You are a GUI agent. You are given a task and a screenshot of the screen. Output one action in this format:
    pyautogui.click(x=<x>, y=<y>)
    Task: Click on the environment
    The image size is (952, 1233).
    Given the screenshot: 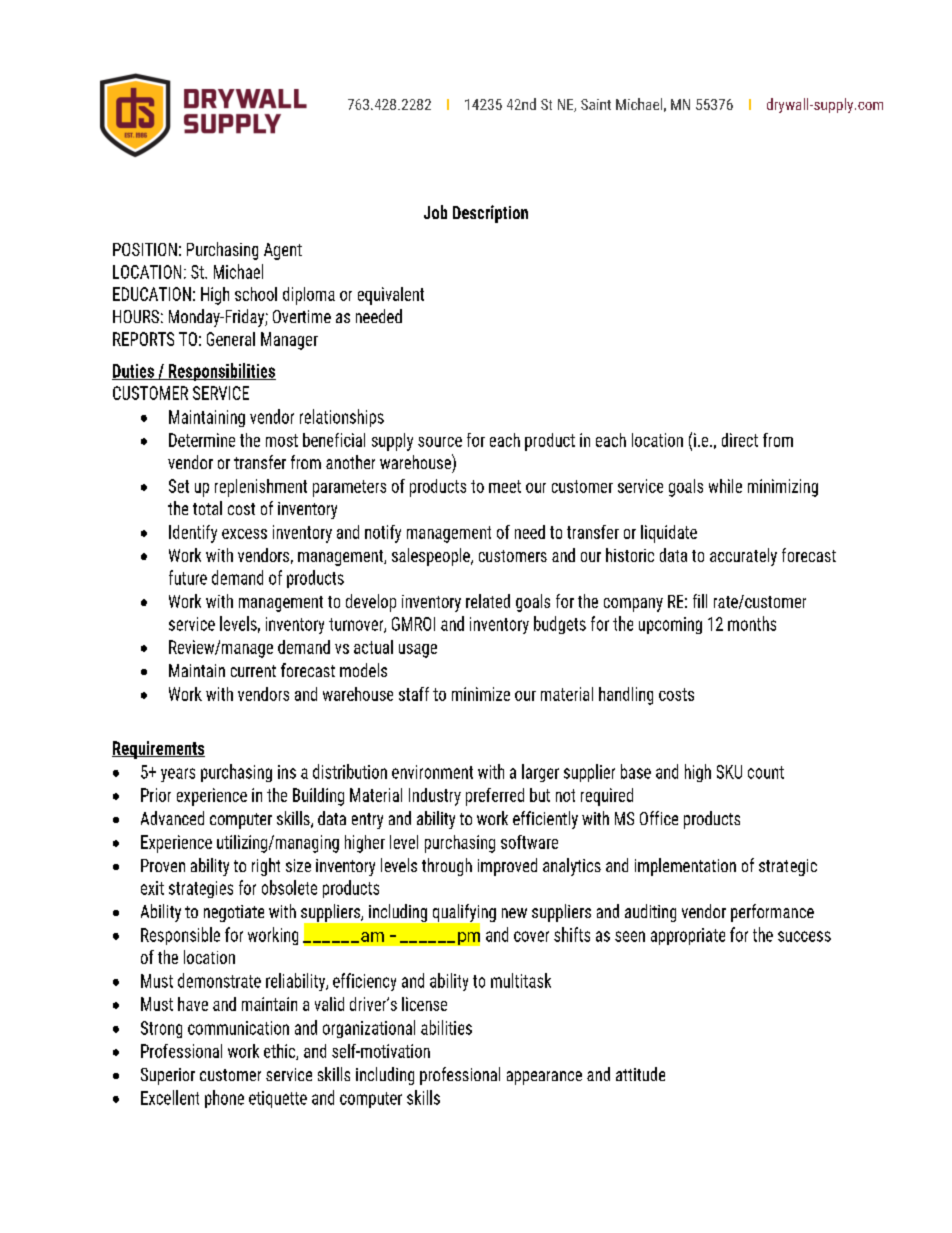 What is the action you would take?
    pyautogui.click(x=432, y=772)
